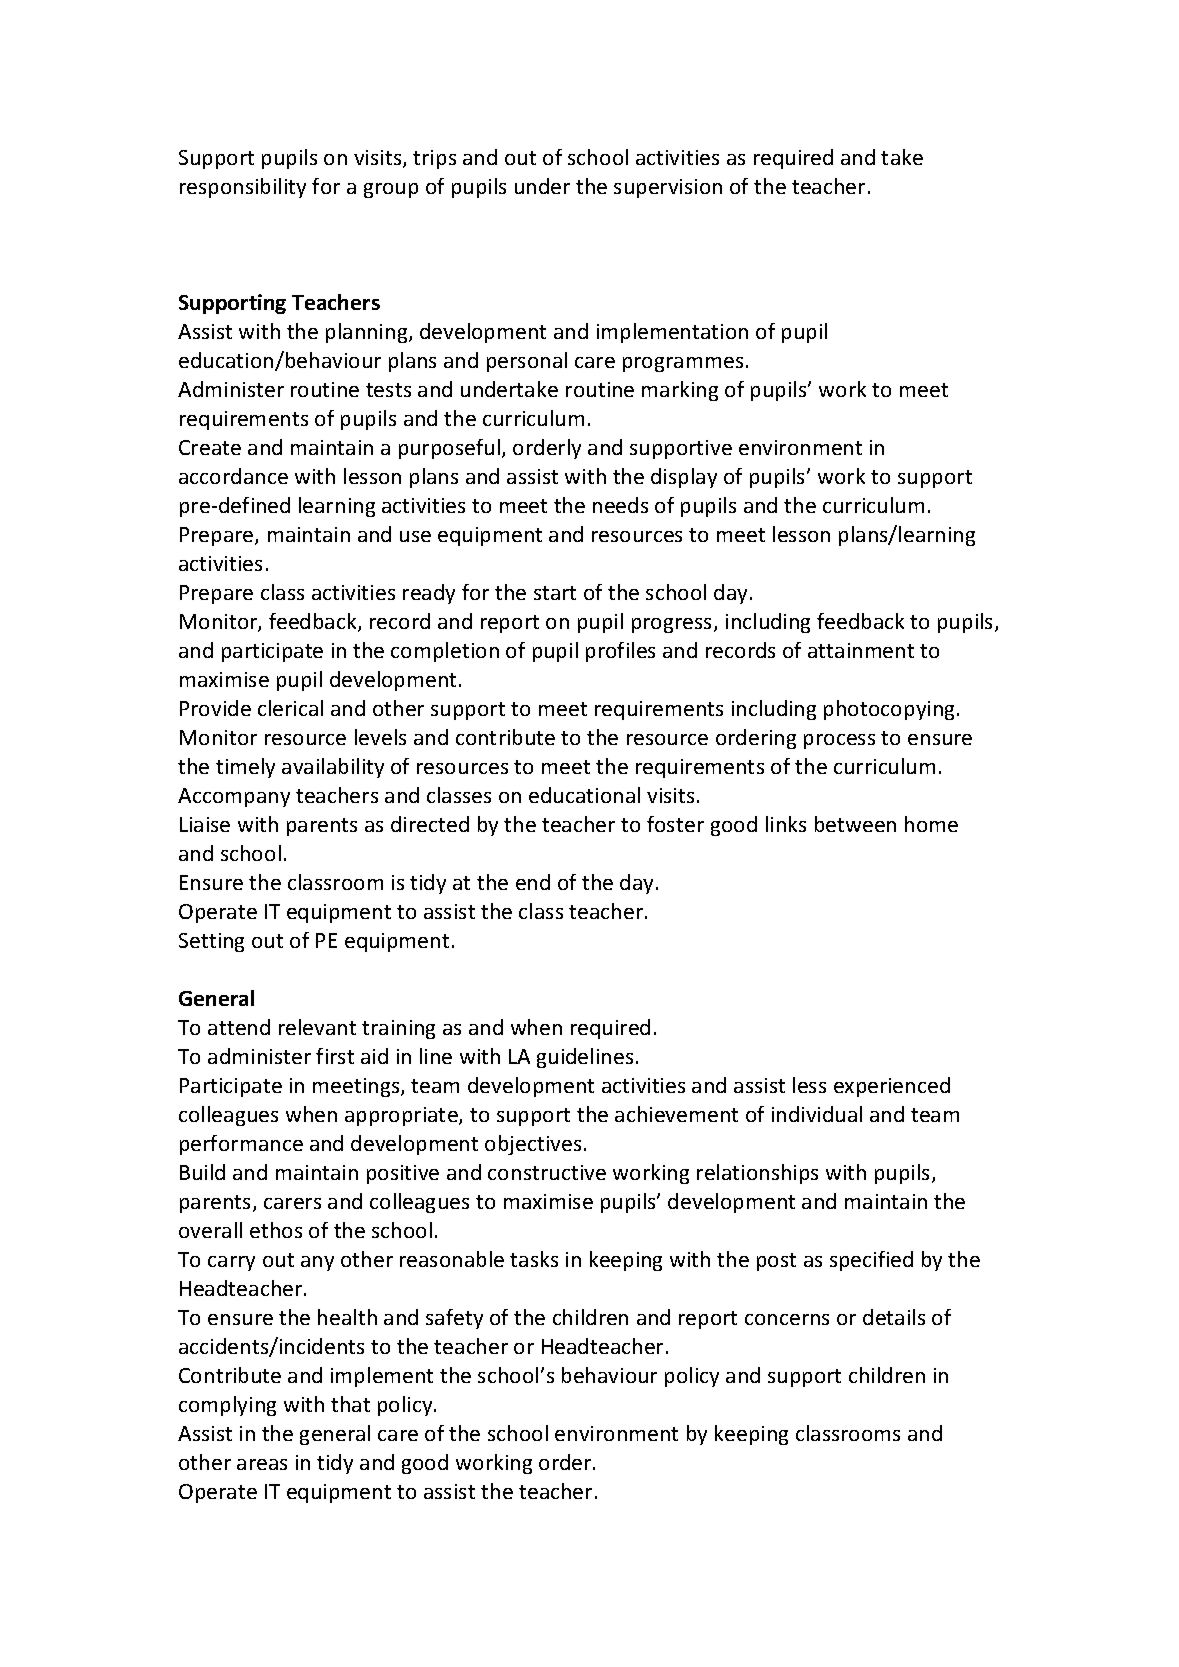 The width and height of the screenshot is (1179, 1667). I want to click on areas, so click(262, 1464).
